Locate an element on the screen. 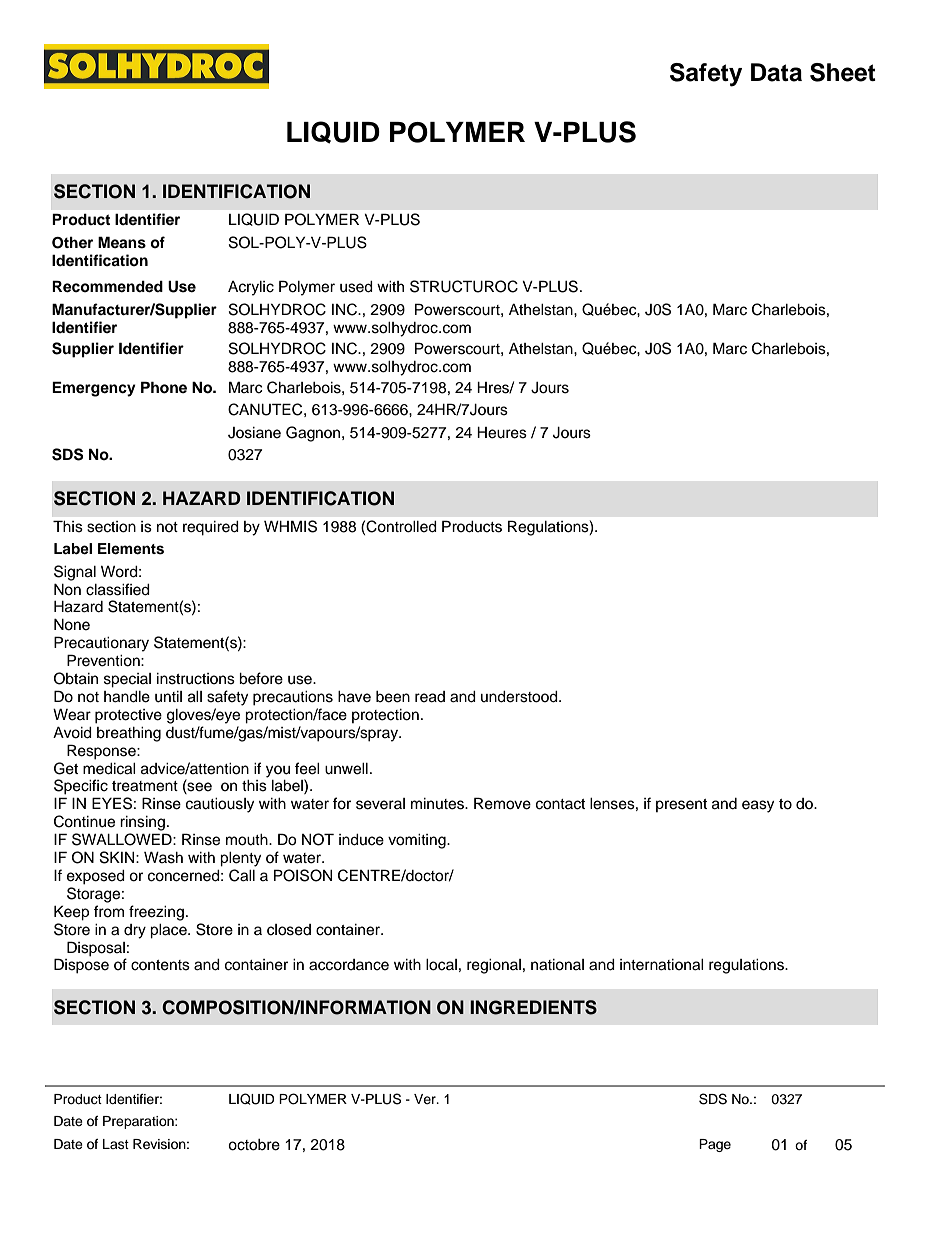 The image size is (952, 1233). Gagnon is located at coordinates (314, 434).
